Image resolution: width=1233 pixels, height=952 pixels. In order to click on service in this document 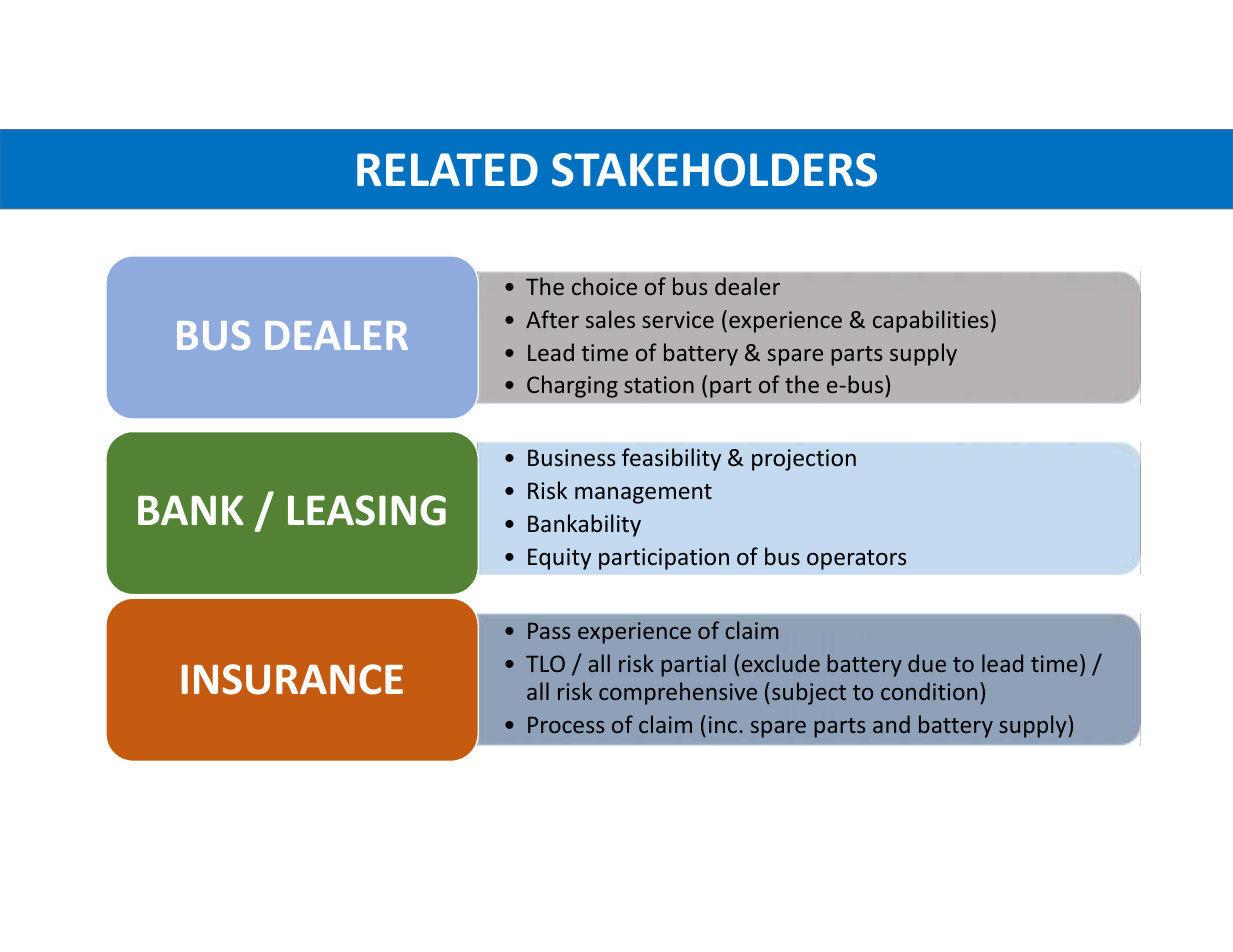, I will do `click(678, 319)`.
